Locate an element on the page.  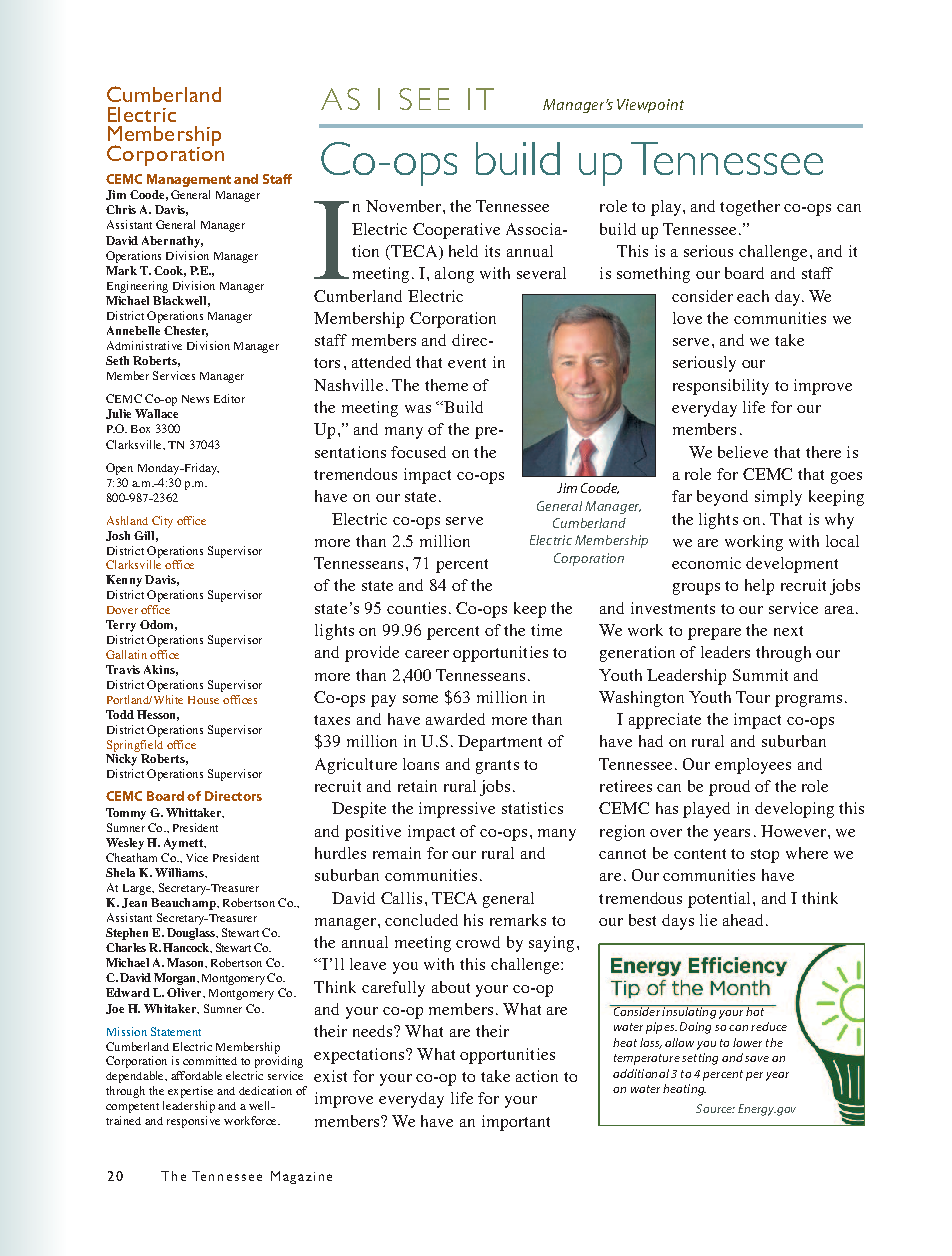
together is located at coordinates (750, 208).
